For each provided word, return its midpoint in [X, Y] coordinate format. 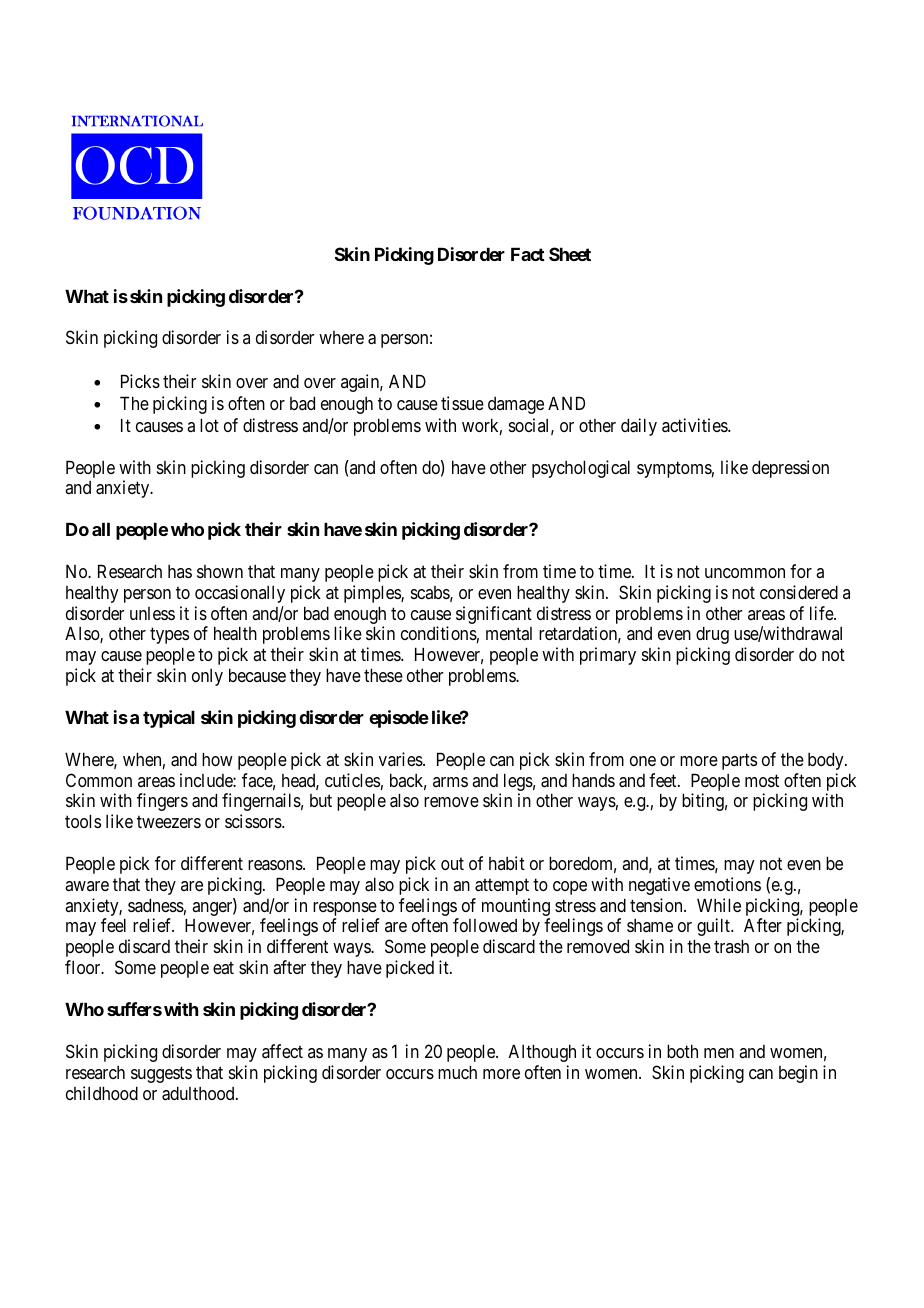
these [383, 675]
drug [712, 635]
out [452, 863]
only [207, 677]
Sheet [570, 254]
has [180, 571]
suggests [161, 1074]
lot [209, 425]
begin [798, 1074]
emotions [727, 884]
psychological [581, 469]
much [457, 1072]
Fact [528, 254]
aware [87, 886]
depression [790, 469]
